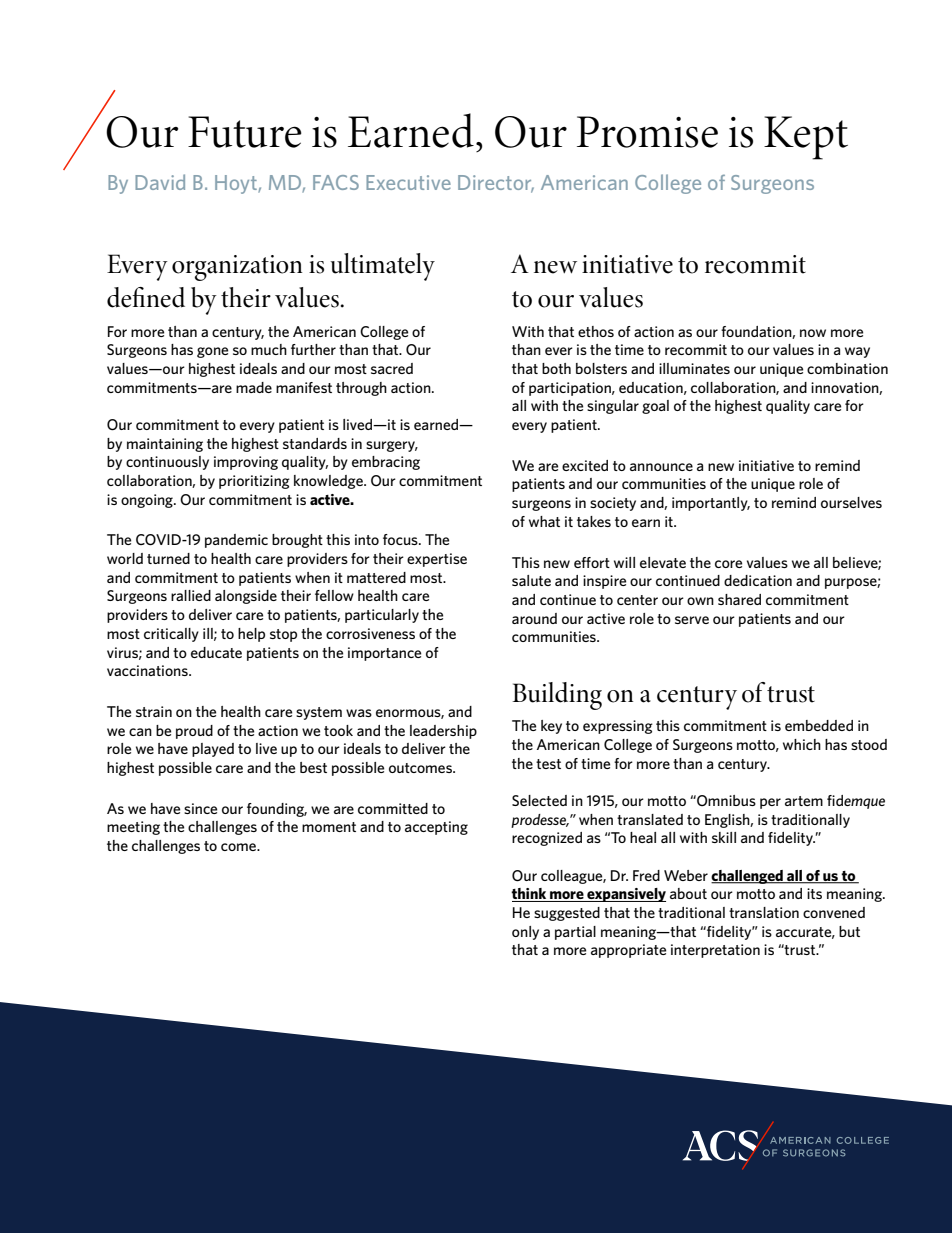  Describe the element at coordinates (245, 132) in the document. I see `Future` at that location.
